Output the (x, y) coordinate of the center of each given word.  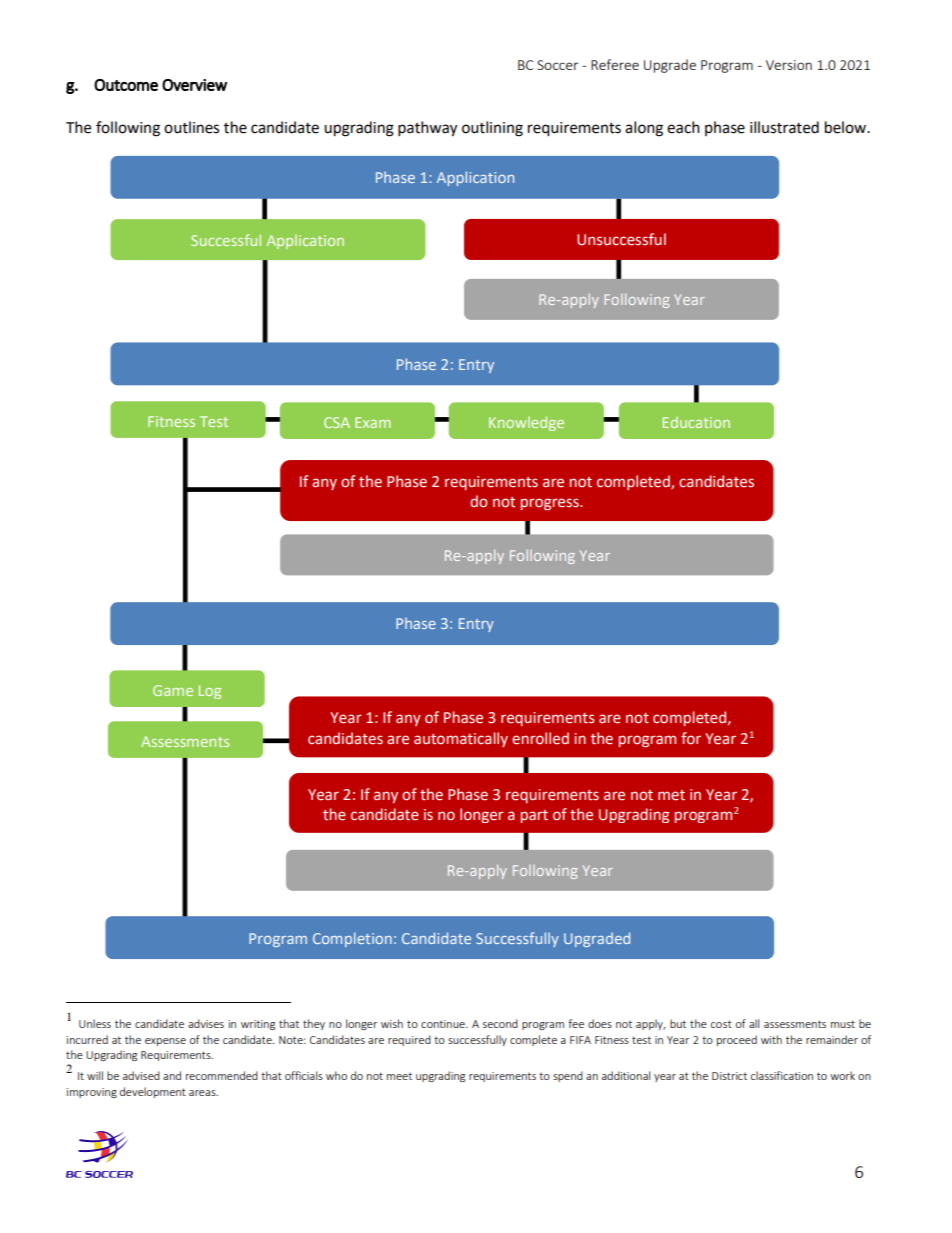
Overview (194, 85)
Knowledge (526, 423)
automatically (461, 739)
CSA (337, 422)
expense (165, 1042)
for (691, 738)
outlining (492, 129)
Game (173, 690)
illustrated (784, 127)
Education (696, 422)
